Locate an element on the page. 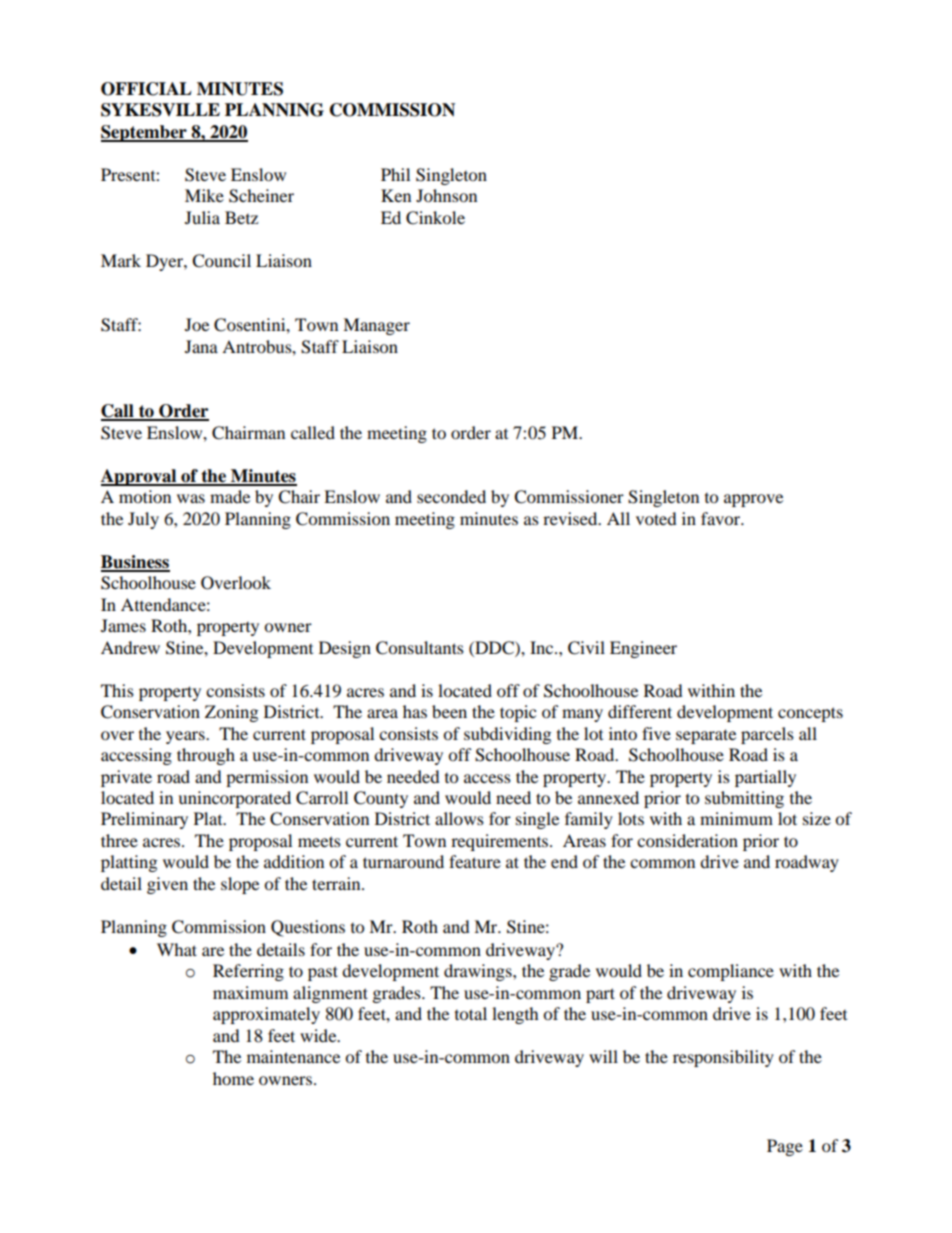 Image resolution: width=952 pixels, height=1233 pixels. September is located at coordinates (145, 133).
